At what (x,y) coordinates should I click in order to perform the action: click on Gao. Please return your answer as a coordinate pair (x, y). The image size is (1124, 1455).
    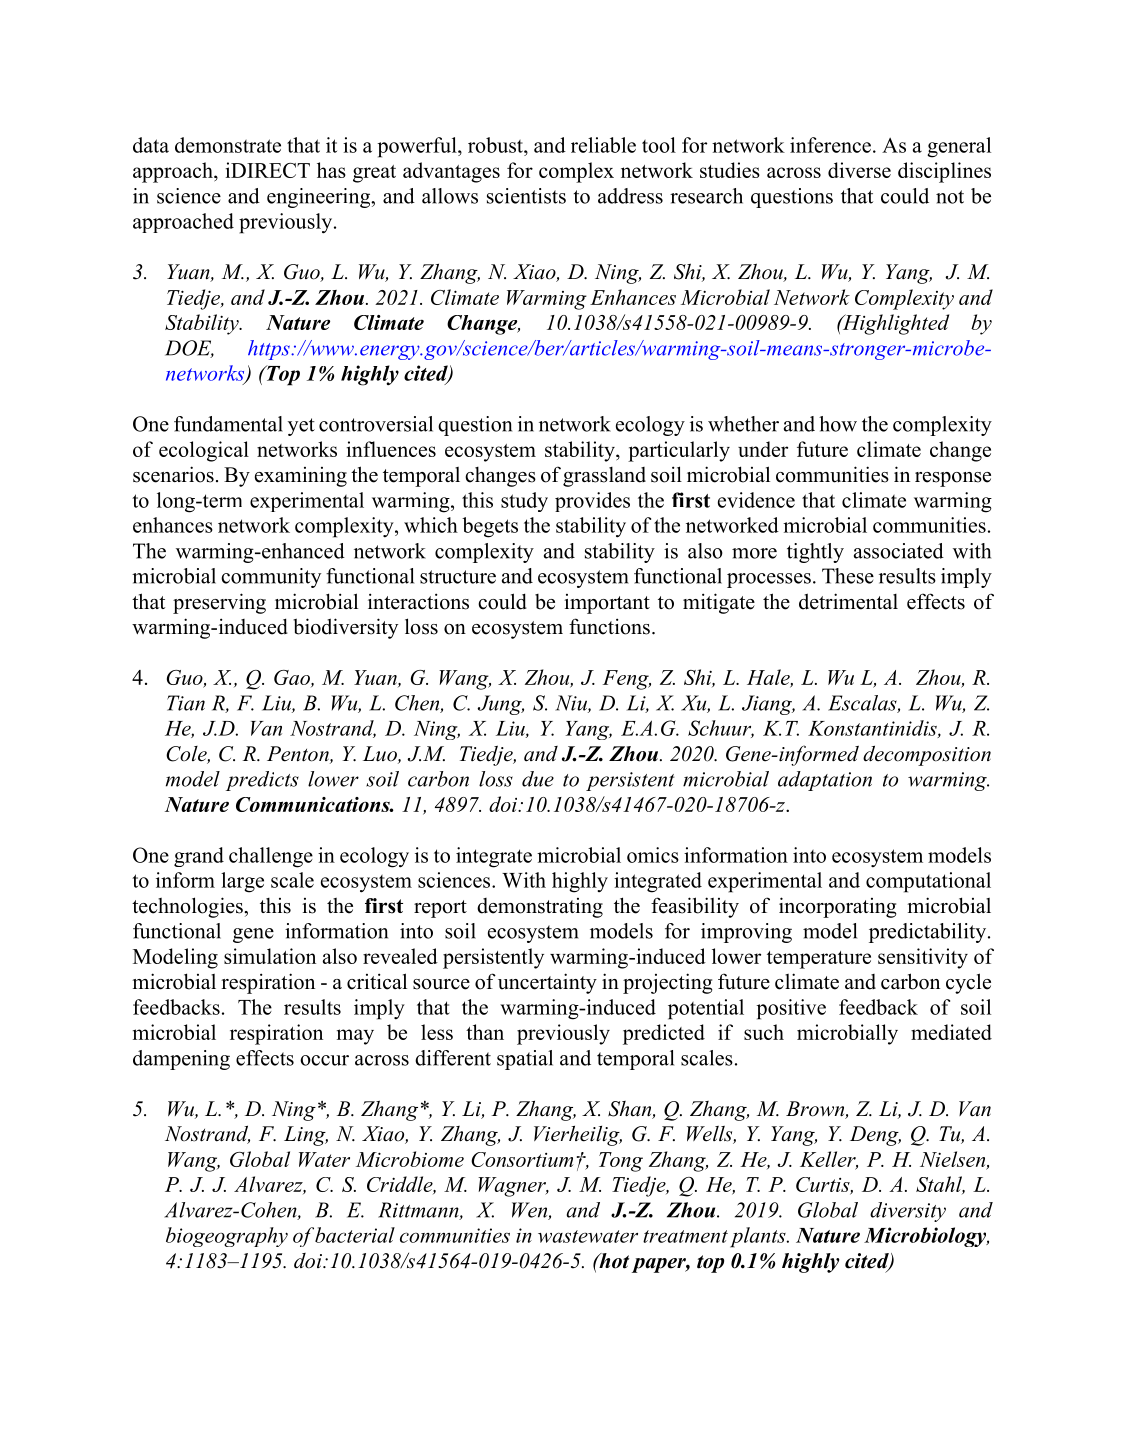
    Looking at the image, I should click on (293, 678).
